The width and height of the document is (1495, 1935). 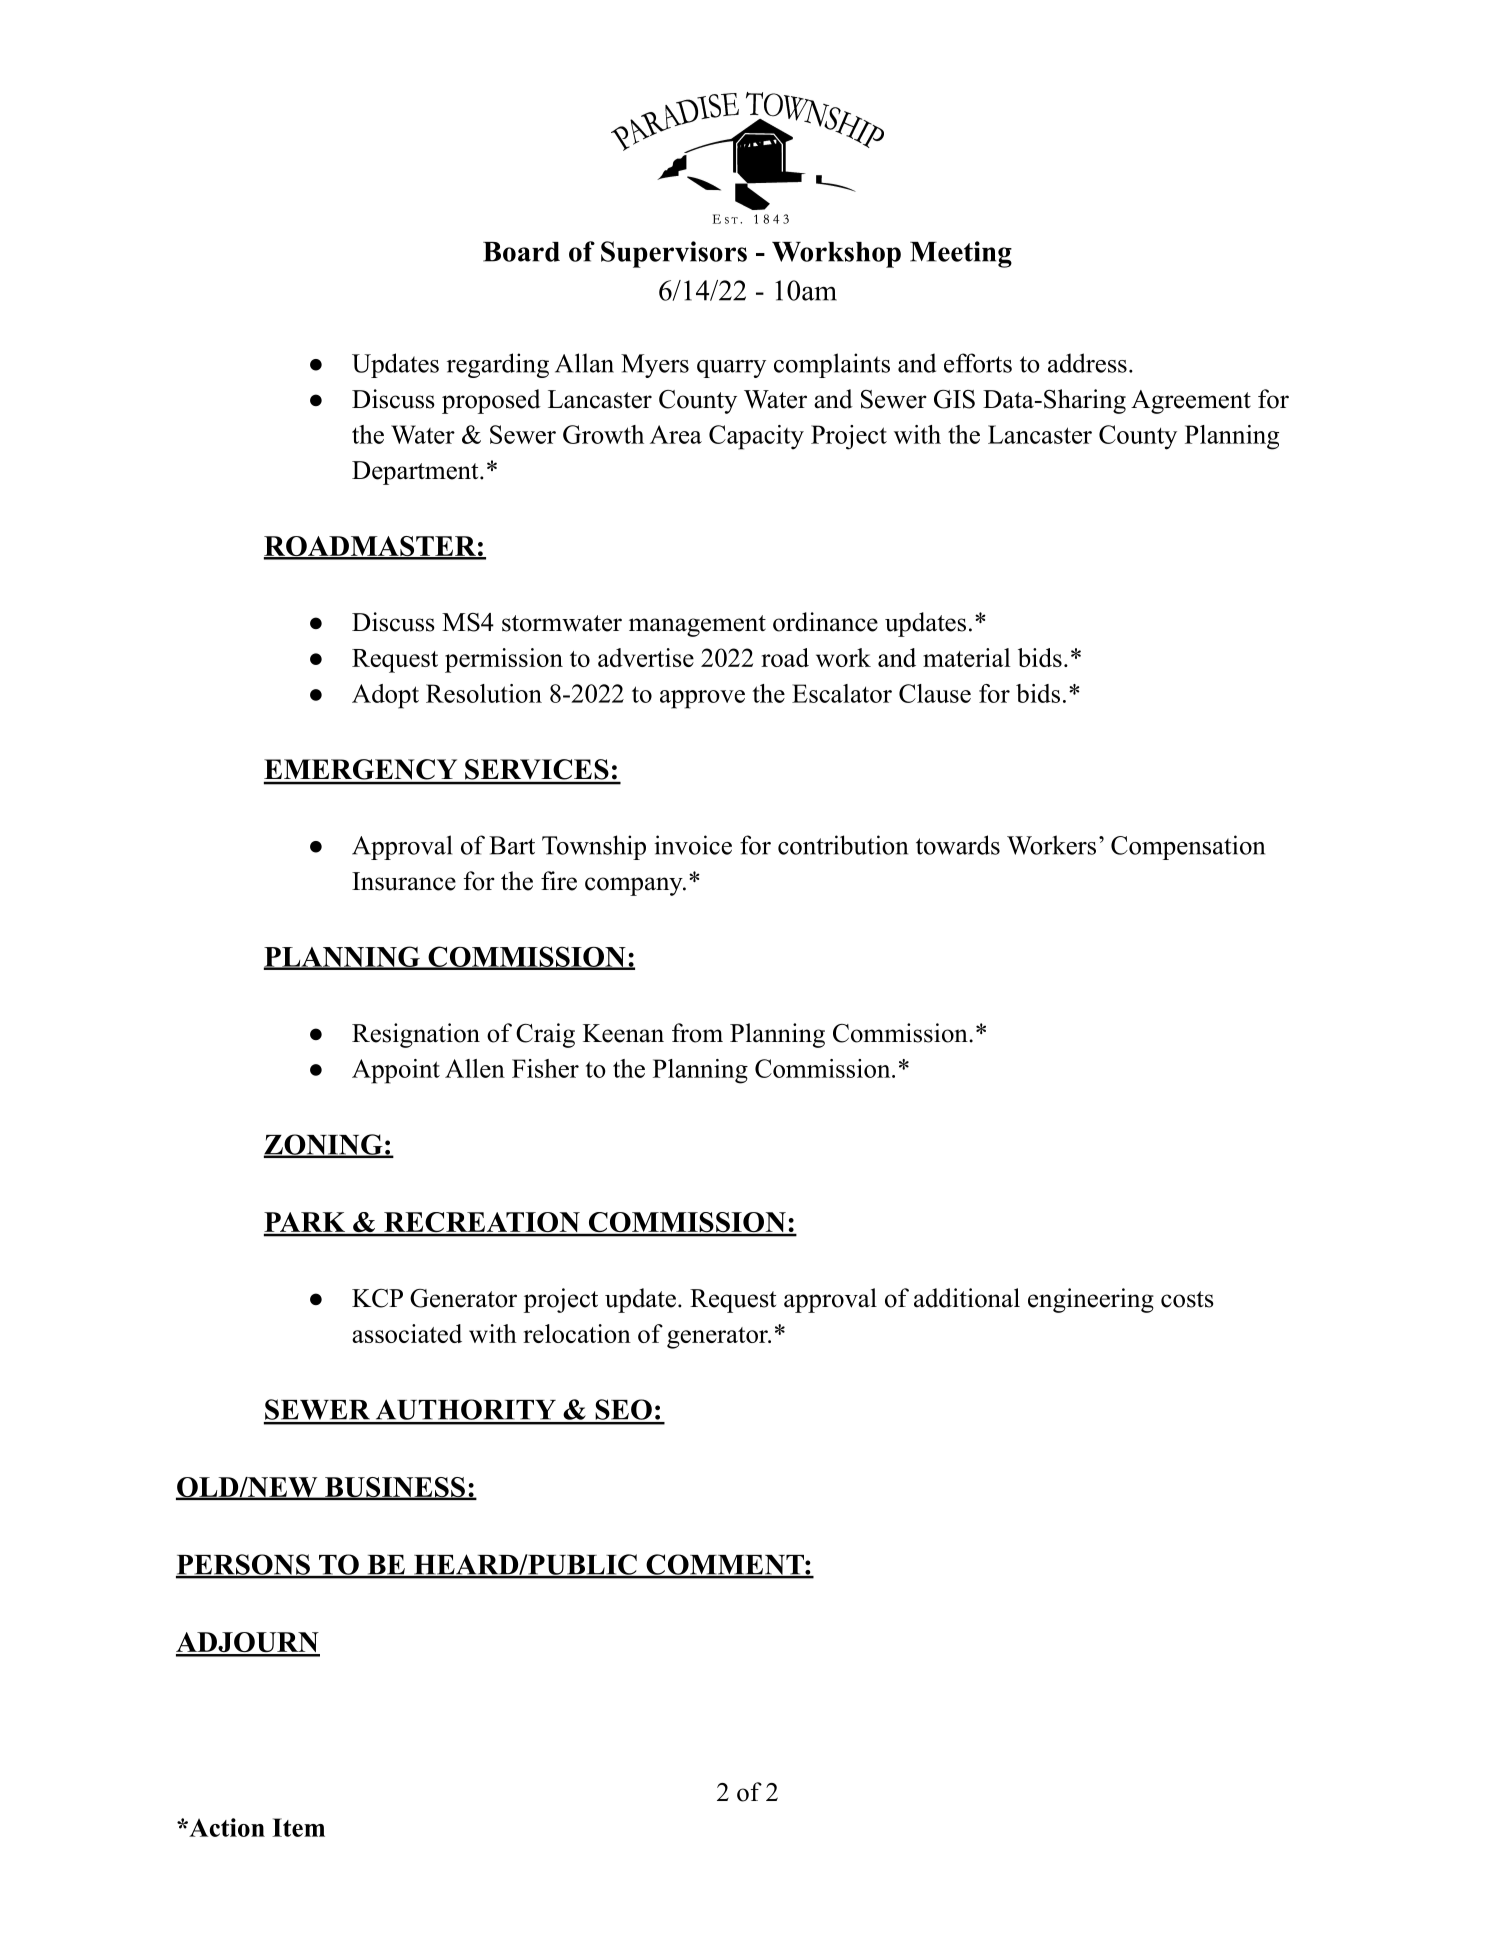 What do you see at coordinates (967, 657) in the document?
I see `material` at bounding box center [967, 657].
